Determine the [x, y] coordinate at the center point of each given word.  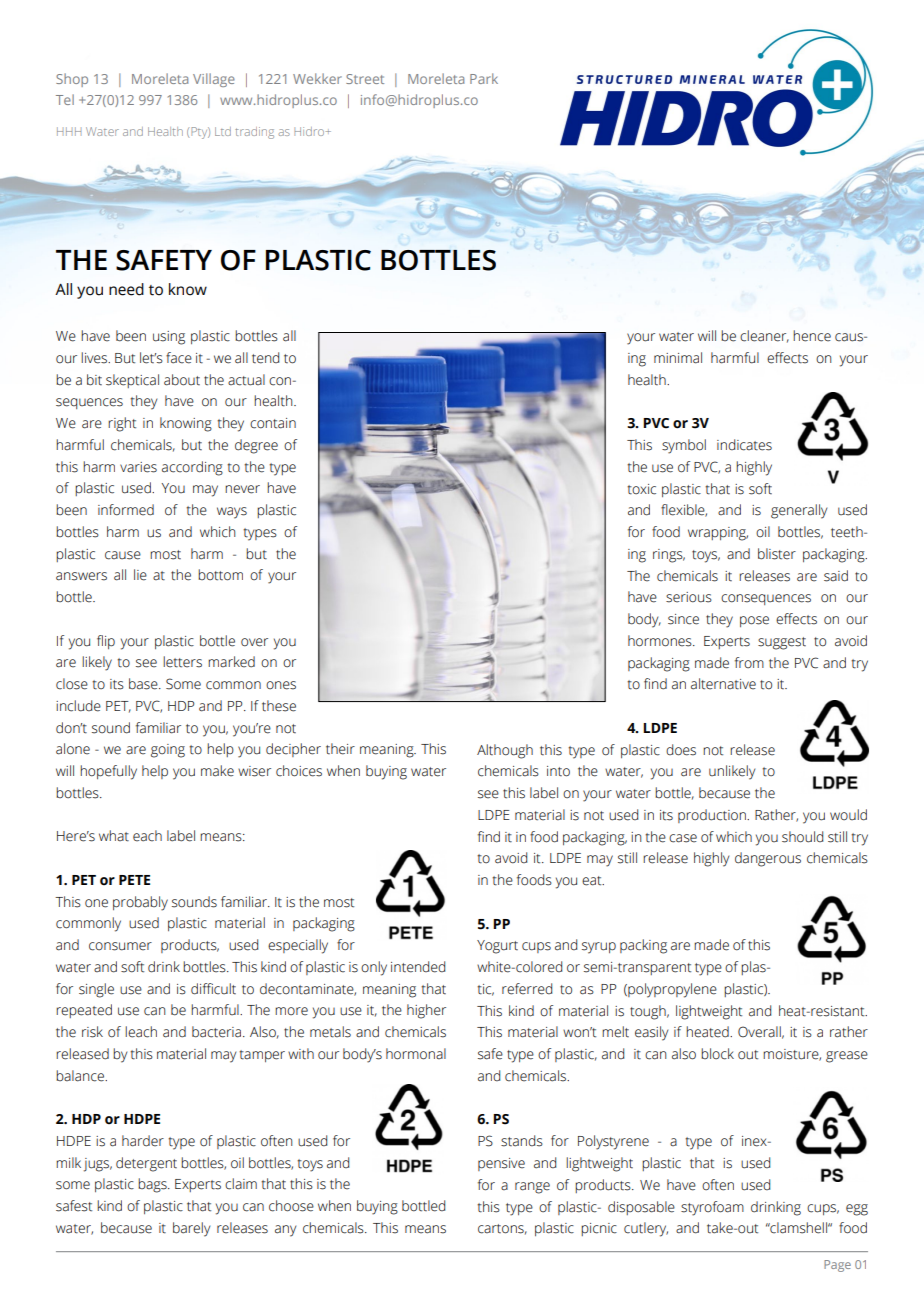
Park [484, 78]
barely [191, 1229]
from [749, 662]
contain [273, 423]
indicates [744, 445]
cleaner [764, 336]
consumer [120, 946]
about [182, 380]
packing [643, 946]
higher [426, 1011]
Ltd [223, 131]
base [144, 684]
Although [505, 751]
